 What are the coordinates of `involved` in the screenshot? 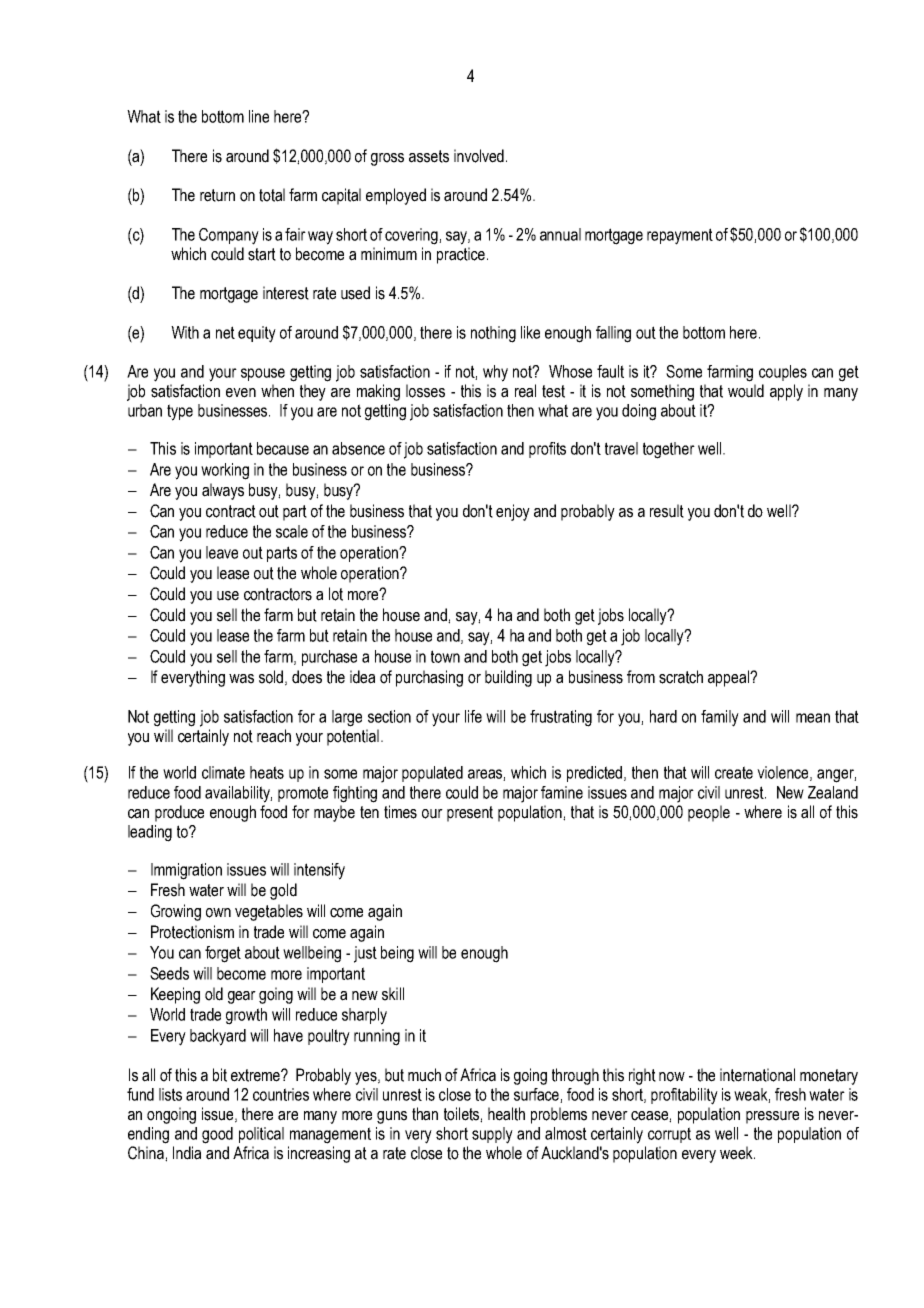 It's located at (479, 156).
